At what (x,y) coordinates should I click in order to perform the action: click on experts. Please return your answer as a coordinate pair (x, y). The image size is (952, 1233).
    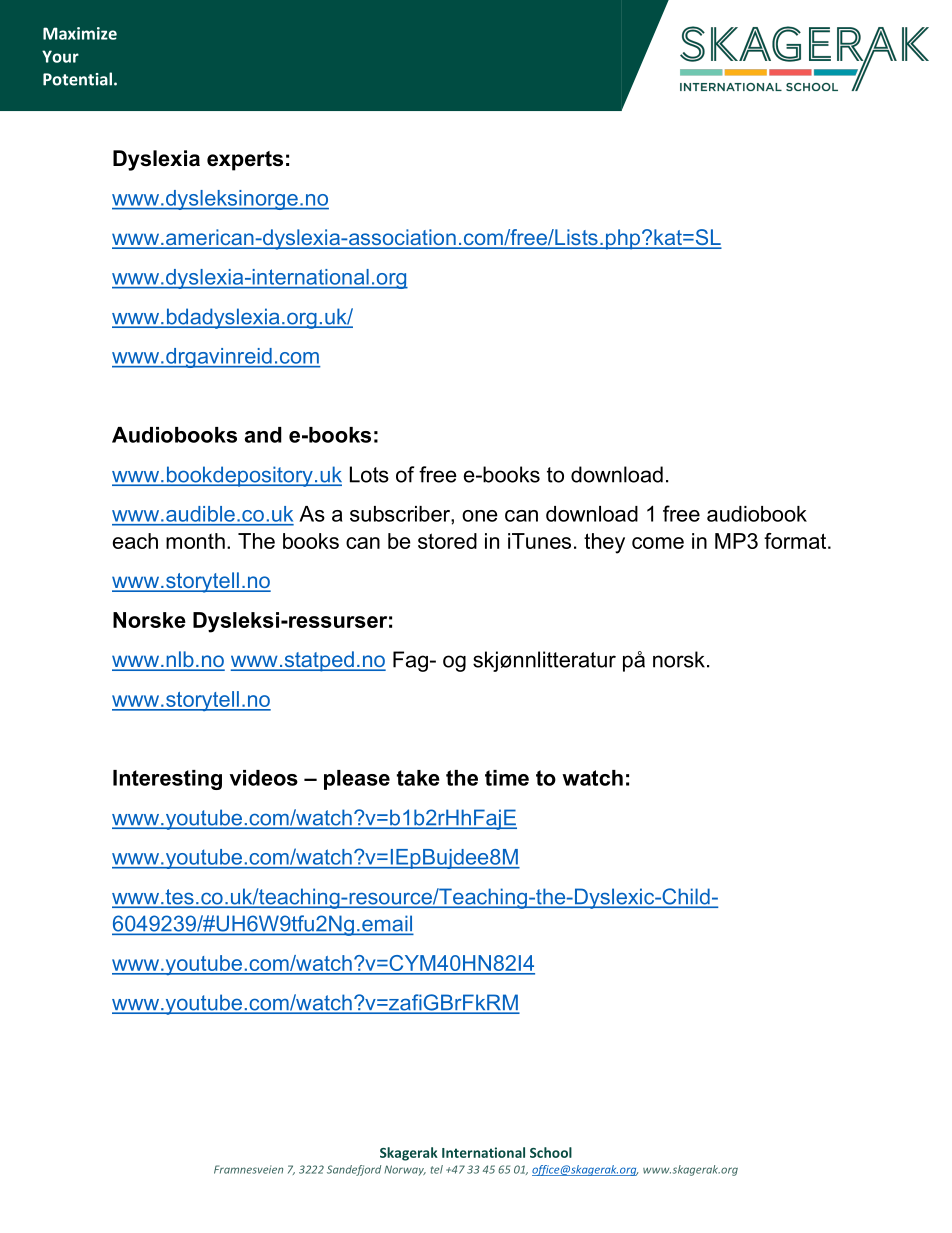
    Looking at the image, I should click on (245, 161).
